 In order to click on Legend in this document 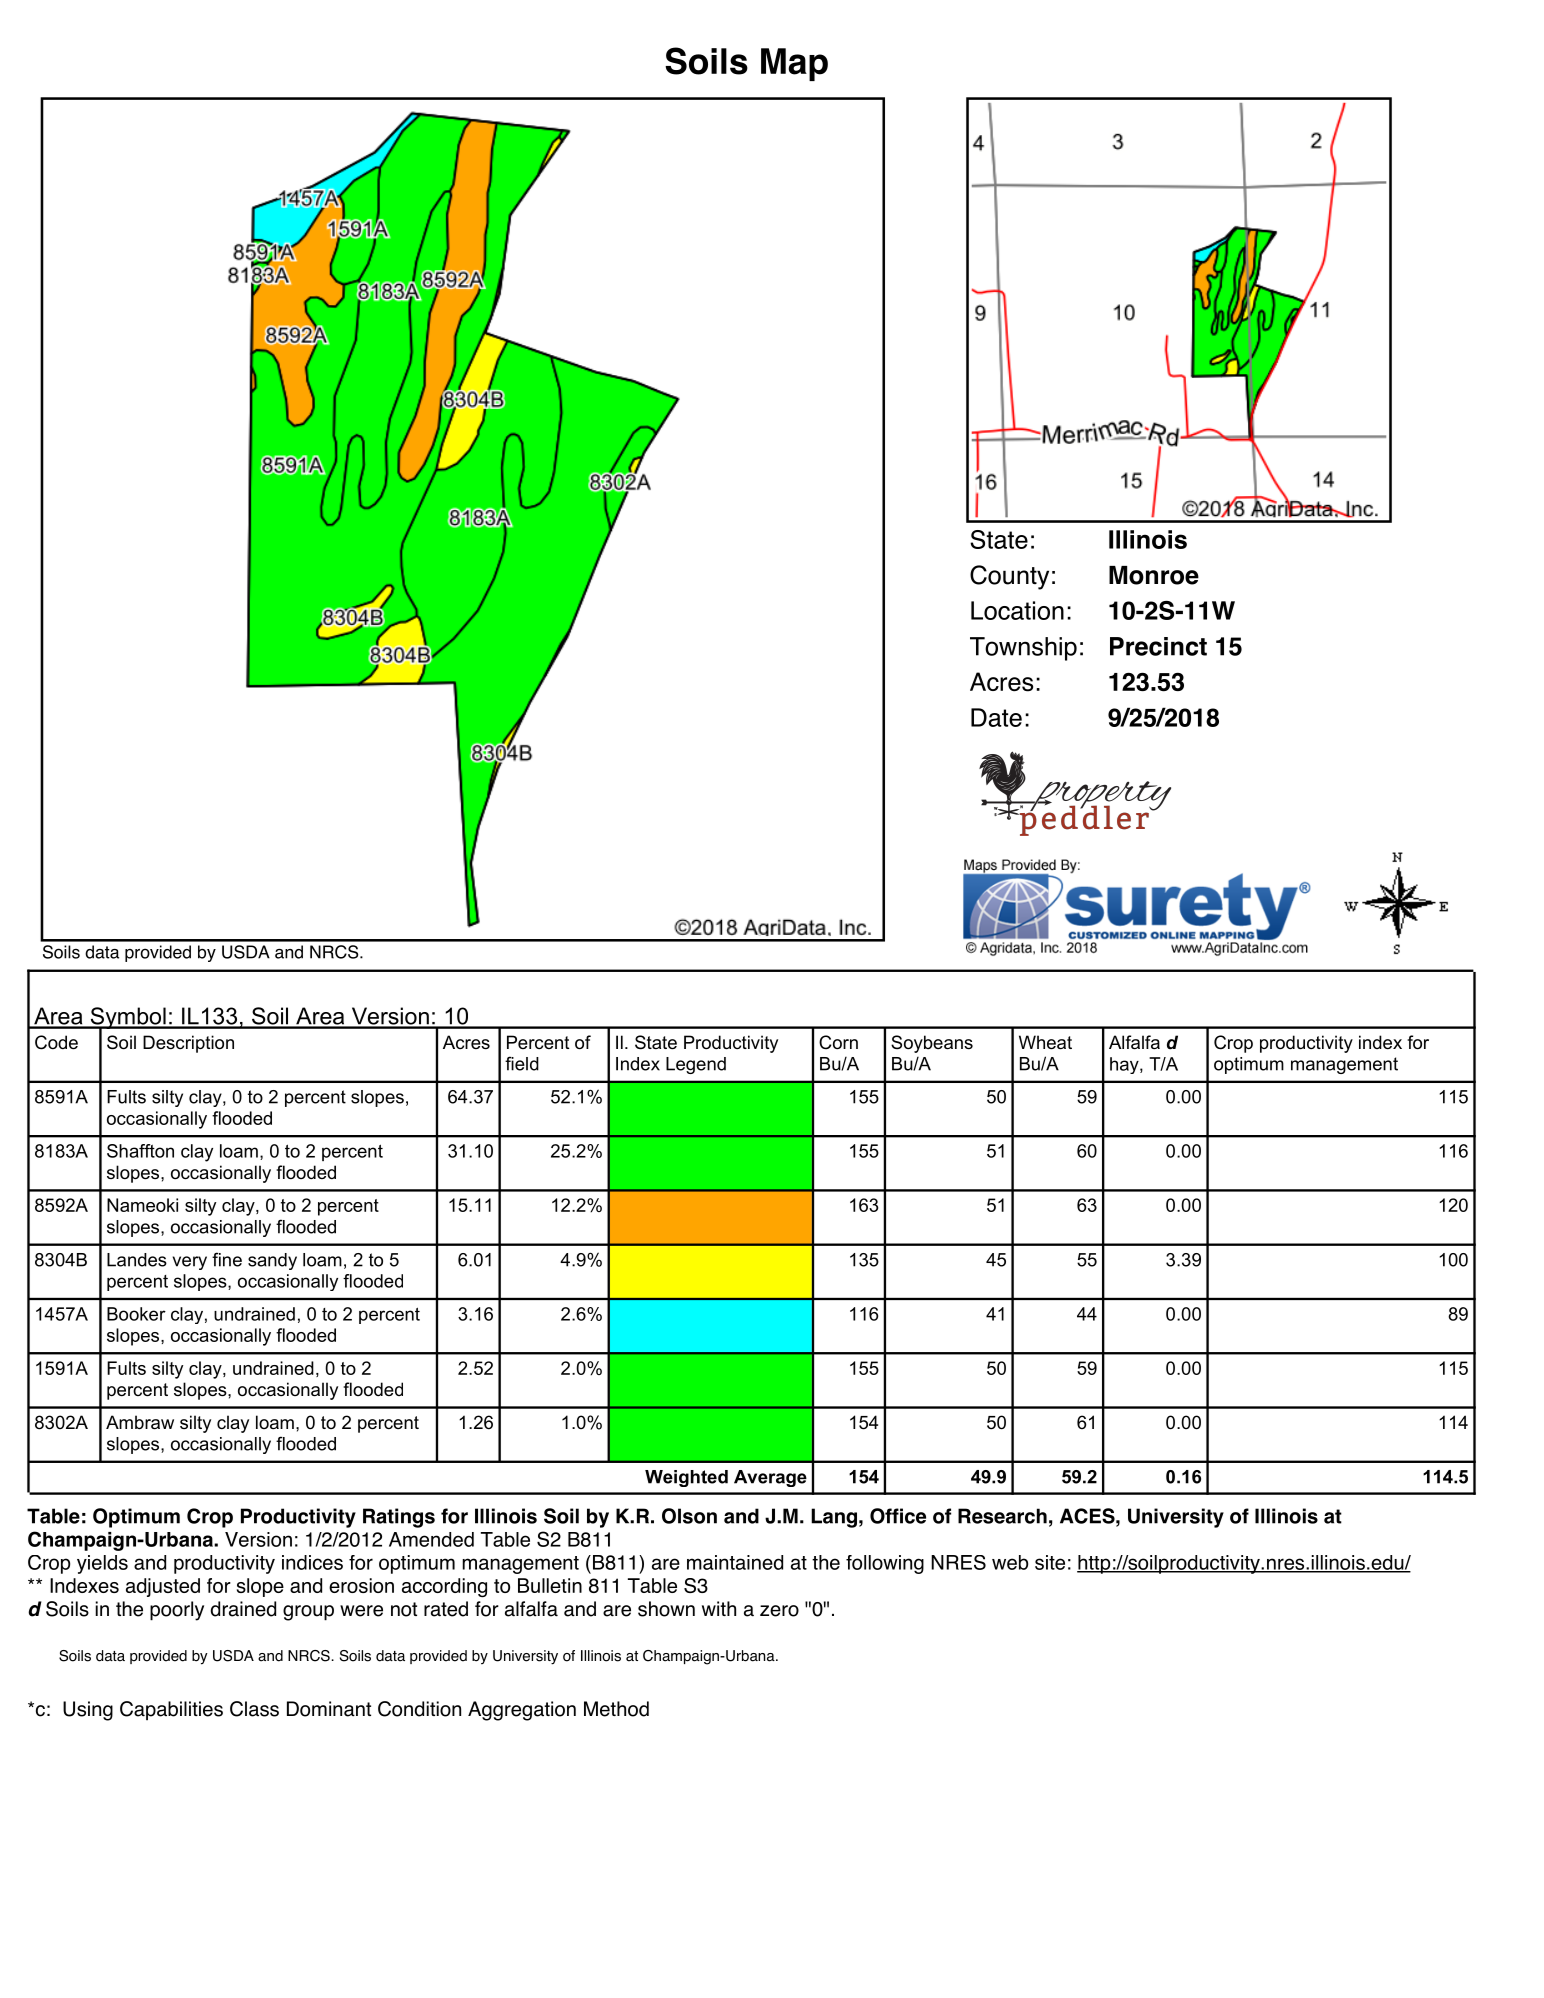, I will do `click(696, 1065)`.
